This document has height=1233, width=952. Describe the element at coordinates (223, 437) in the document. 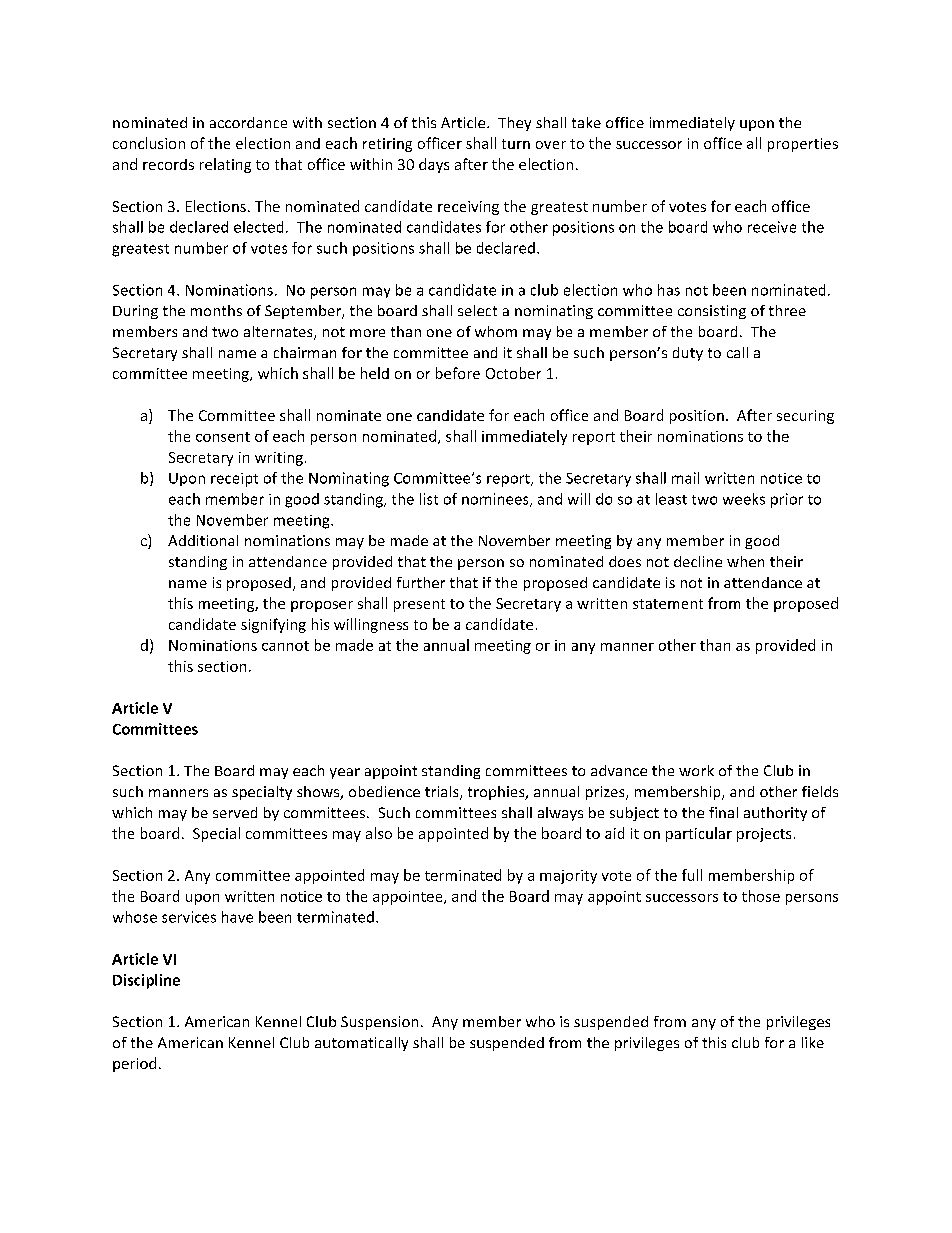

I see `consent` at that location.
